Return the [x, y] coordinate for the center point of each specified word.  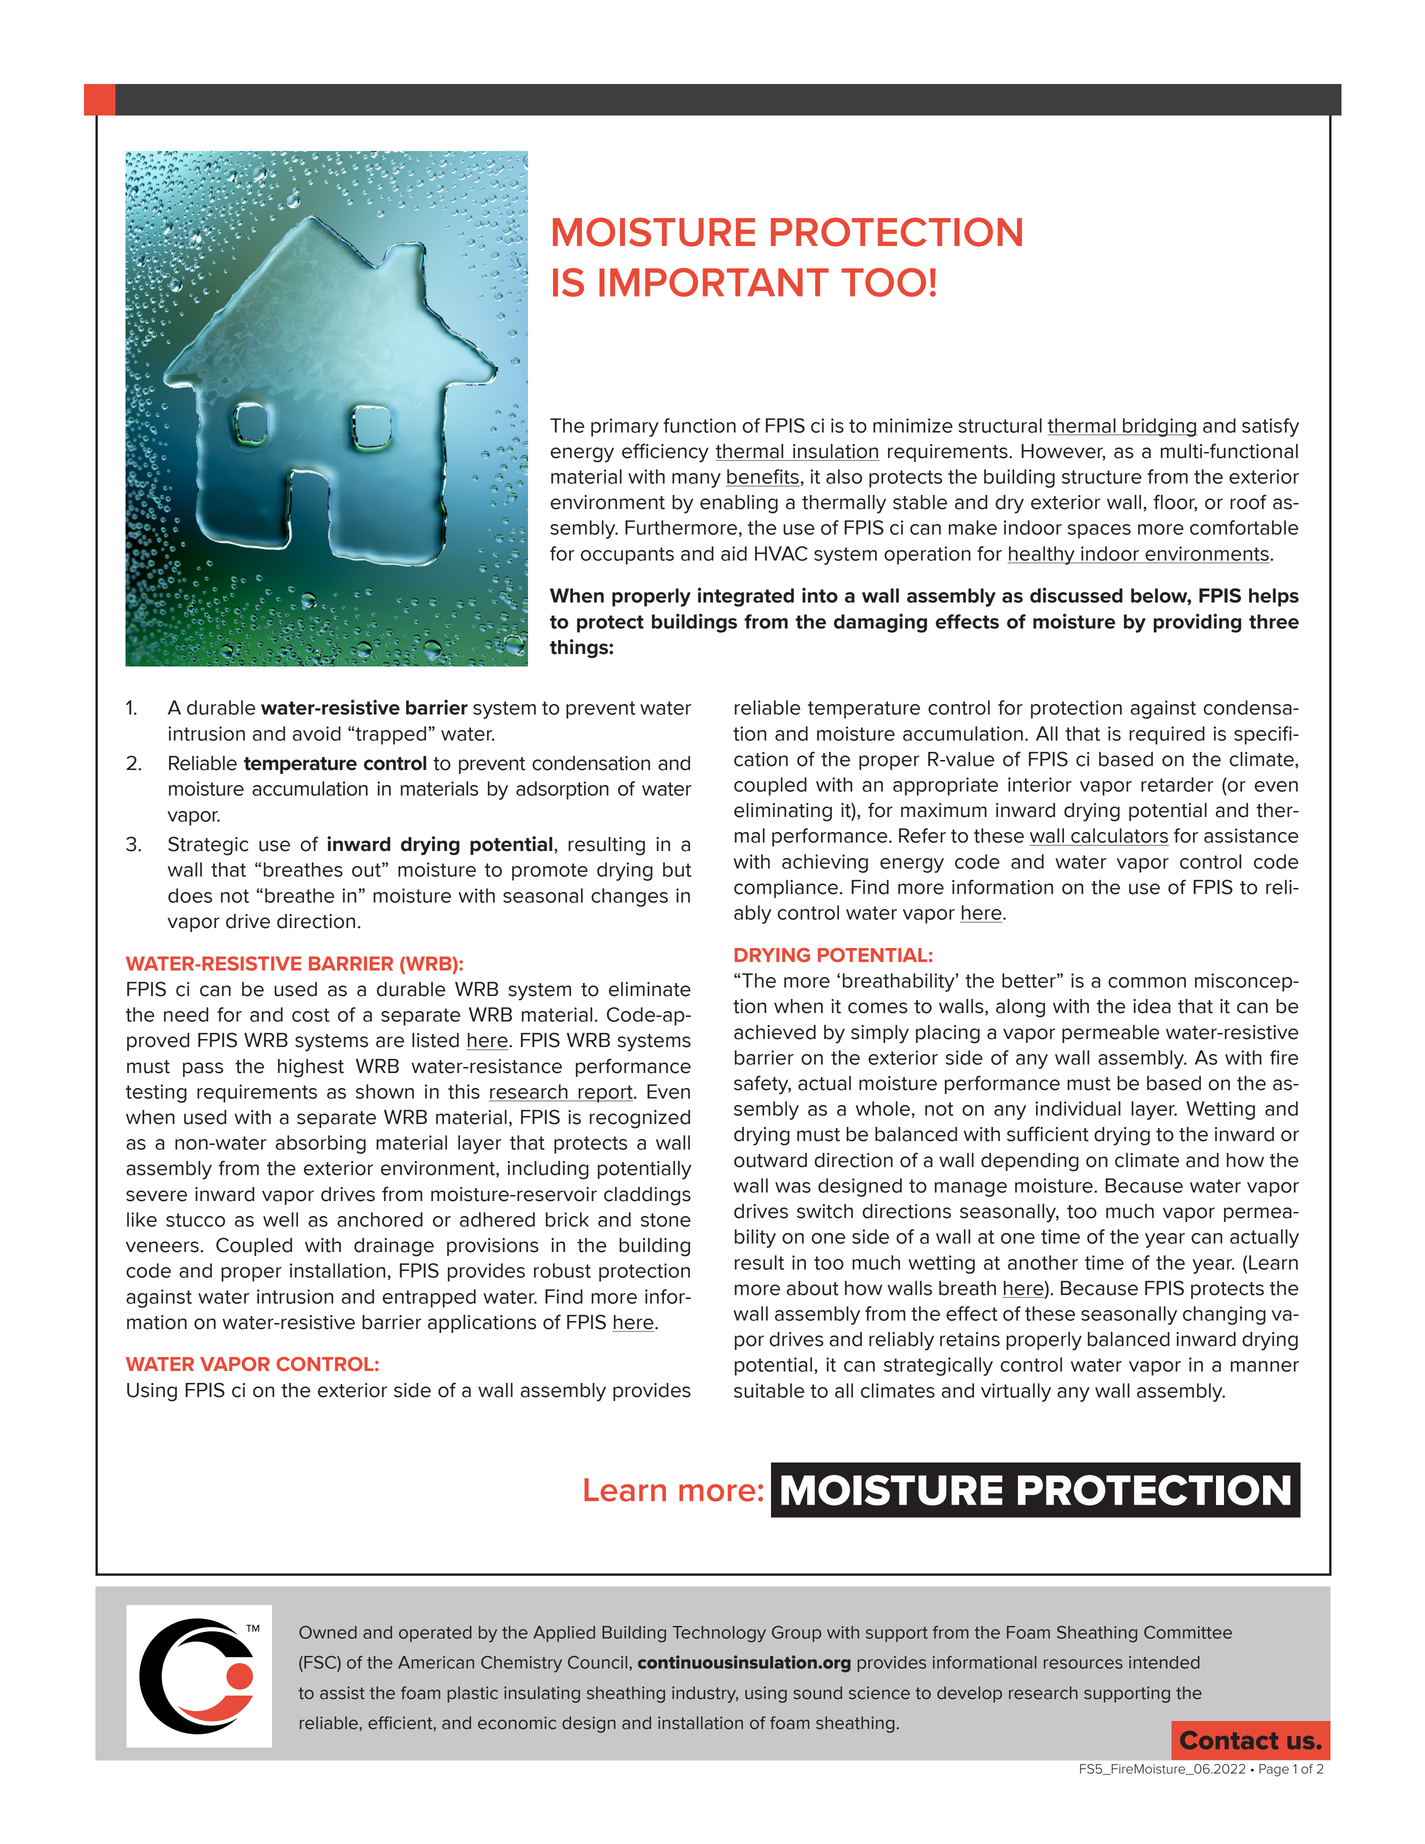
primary [625, 427]
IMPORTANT [714, 282]
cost [311, 1015]
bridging [1159, 427]
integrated [746, 597]
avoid [317, 733]
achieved [775, 1032]
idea [1152, 1006]
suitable [769, 1390]
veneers [163, 1247]
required [1167, 735]
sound [817, 1693]
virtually [1016, 1392]
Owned [328, 1632]
